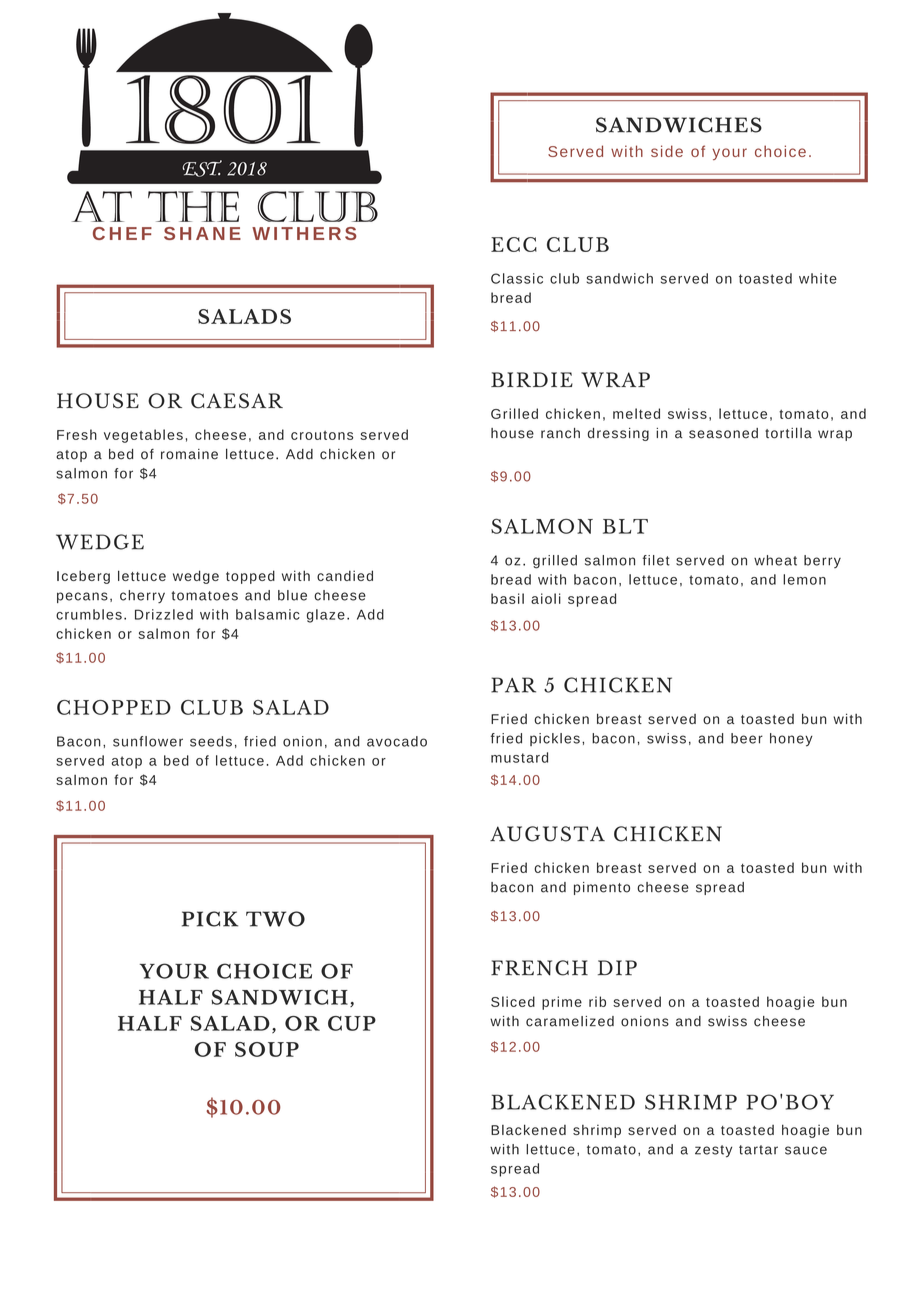 This screenshot has width=924, height=1308. Describe the element at coordinates (547, 834) in the screenshot. I see `AUGUSTA` at that location.
